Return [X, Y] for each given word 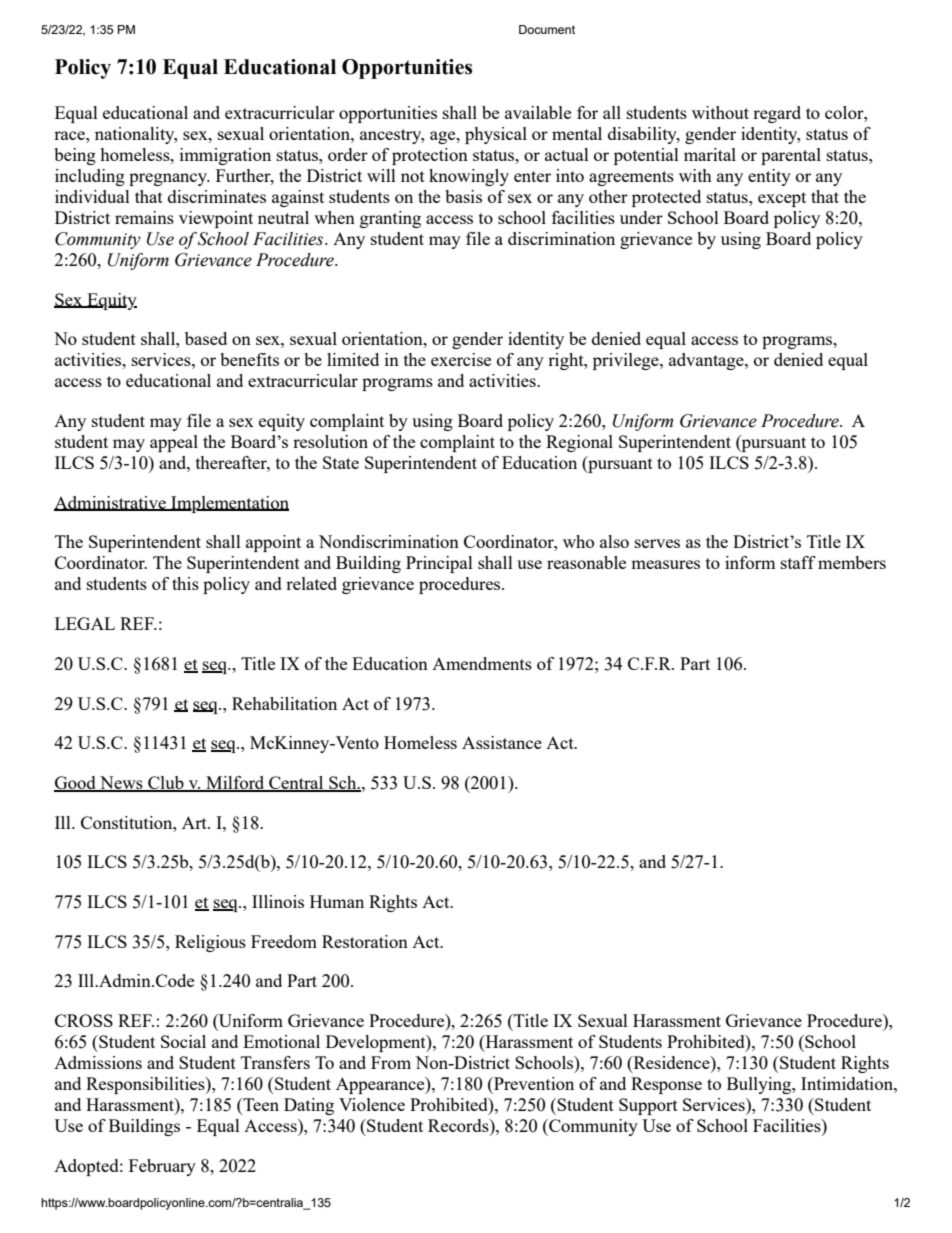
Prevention [533, 1083]
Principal [439, 564]
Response [666, 1085]
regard [777, 114]
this [185, 583]
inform [750, 562]
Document [547, 29]
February [162, 1167]
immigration [225, 156]
